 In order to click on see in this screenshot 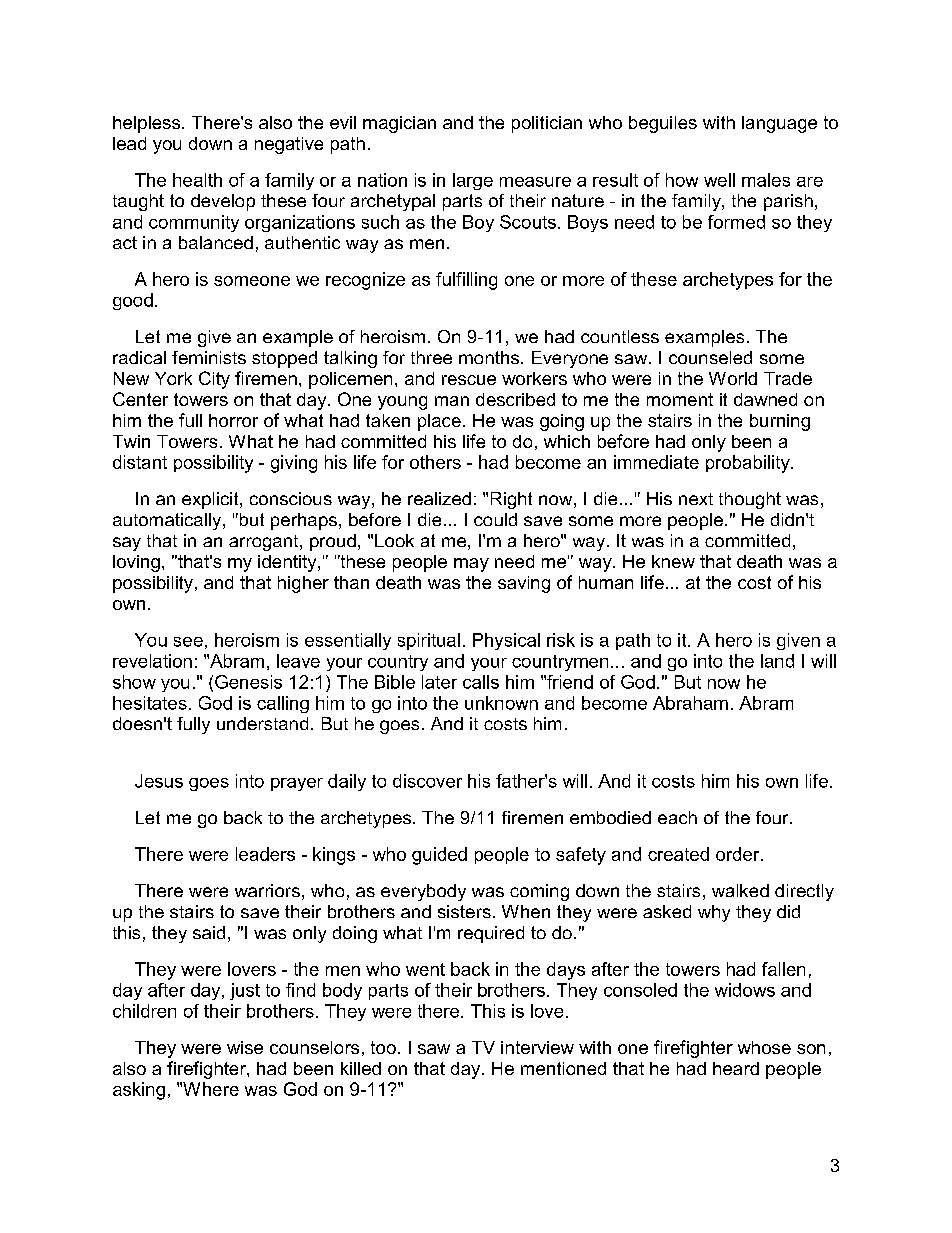, I will do `click(188, 642)`.
